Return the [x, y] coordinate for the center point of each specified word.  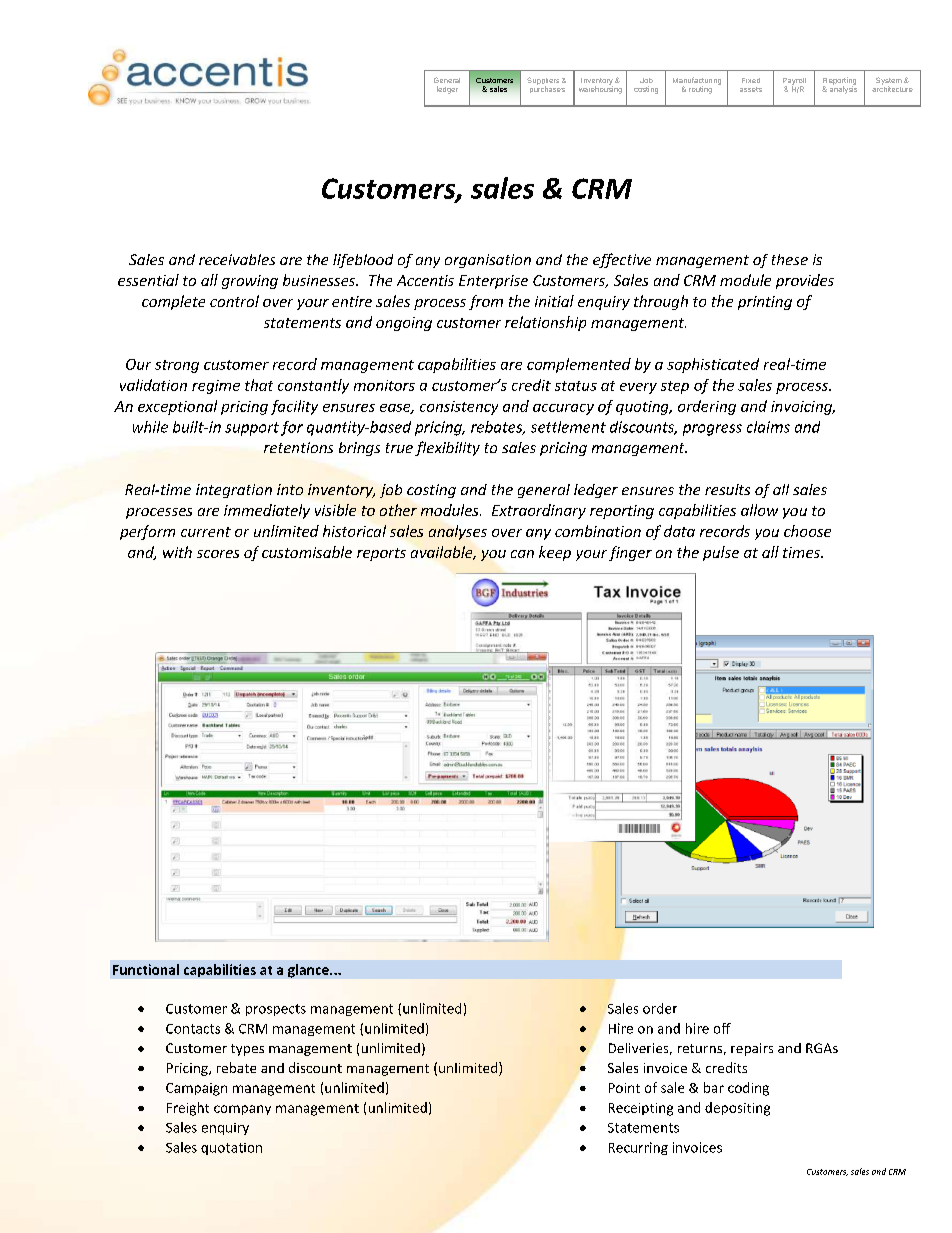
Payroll [794, 82]
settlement [568, 427]
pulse [721, 553]
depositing [737, 1109]
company [242, 1110]
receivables [237, 259]
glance [309, 971]
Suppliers [543, 82]
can [522, 554]
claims [768, 427]
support [252, 429]
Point [624, 1088]
